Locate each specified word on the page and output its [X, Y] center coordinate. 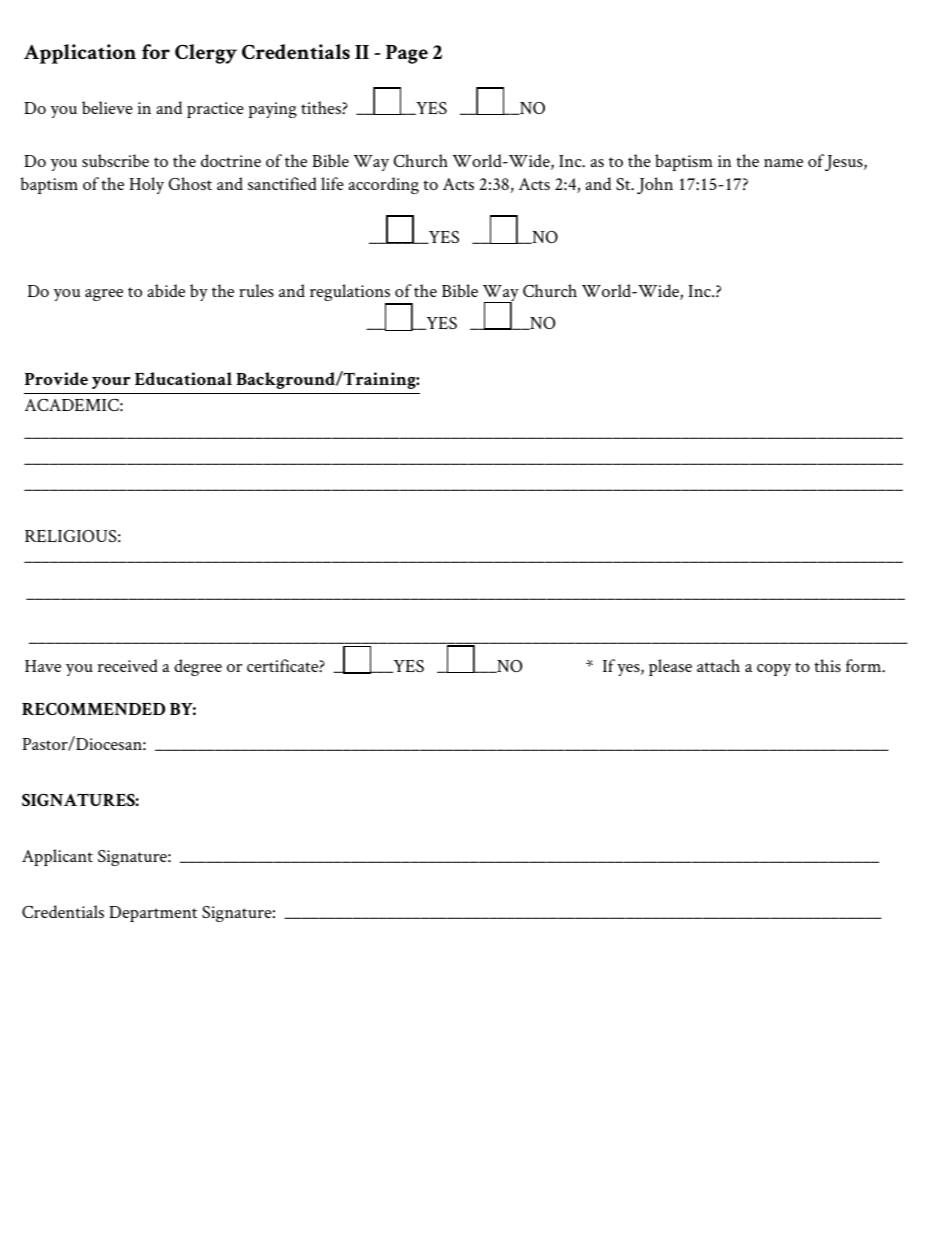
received [128, 665]
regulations [351, 294]
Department [153, 914]
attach [718, 665]
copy [774, 670]
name [783, 163]
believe [107, 107]
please [670, 667]
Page [407, 54]
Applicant [57, 857]
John [655, 185]
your [111, 383]
